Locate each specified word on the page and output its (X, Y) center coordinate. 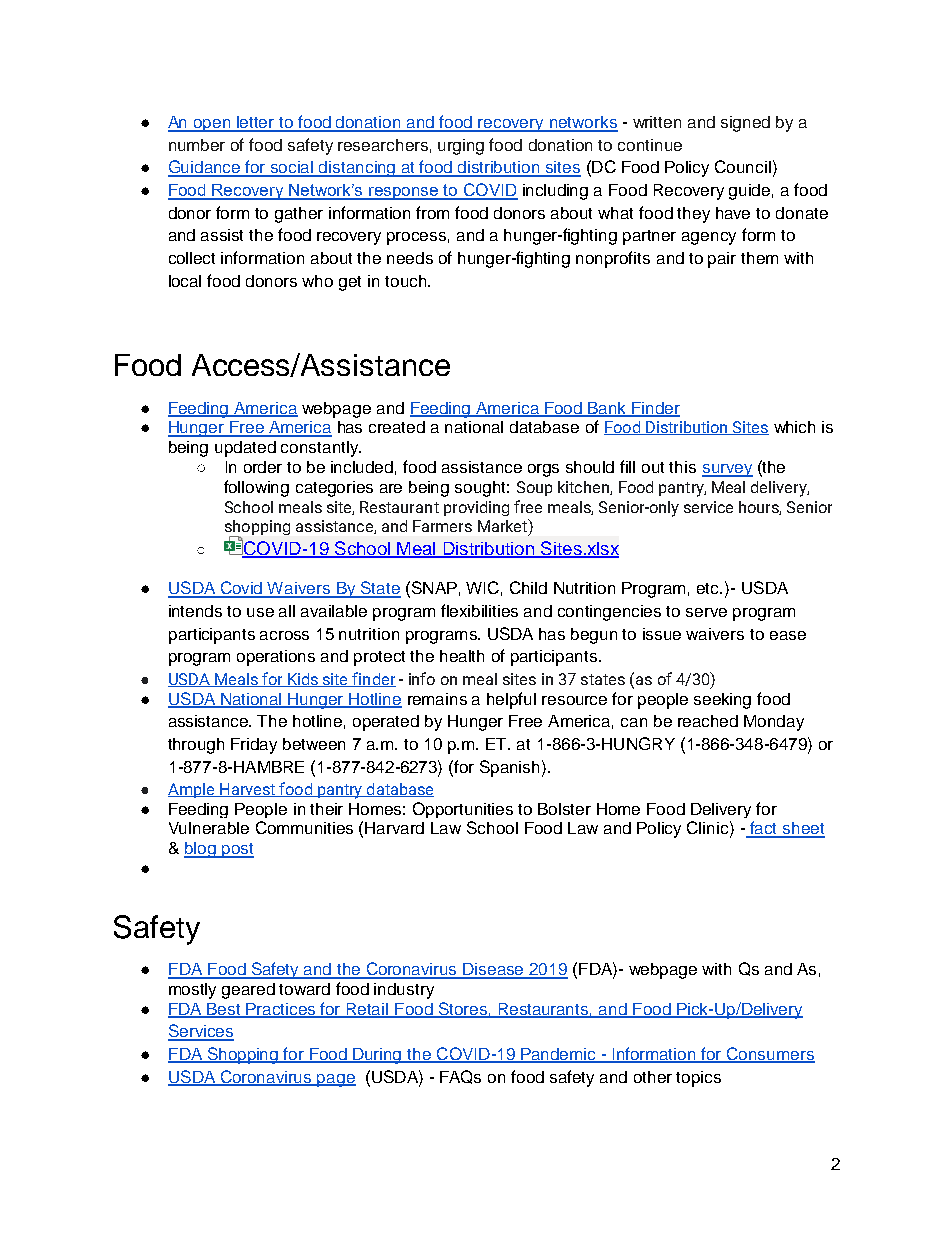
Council (743, 166)
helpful (511, 700)
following (256, 488)
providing (476, 508)
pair (722, 260)
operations (276, 658)
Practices (281, 1010)
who (317, 281)
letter (256, 123)
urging (461, 147)
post (237, 850)
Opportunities (463, 810)
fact (764, 829)
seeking (722, 701)
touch (407, 281)
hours (760, 508)
